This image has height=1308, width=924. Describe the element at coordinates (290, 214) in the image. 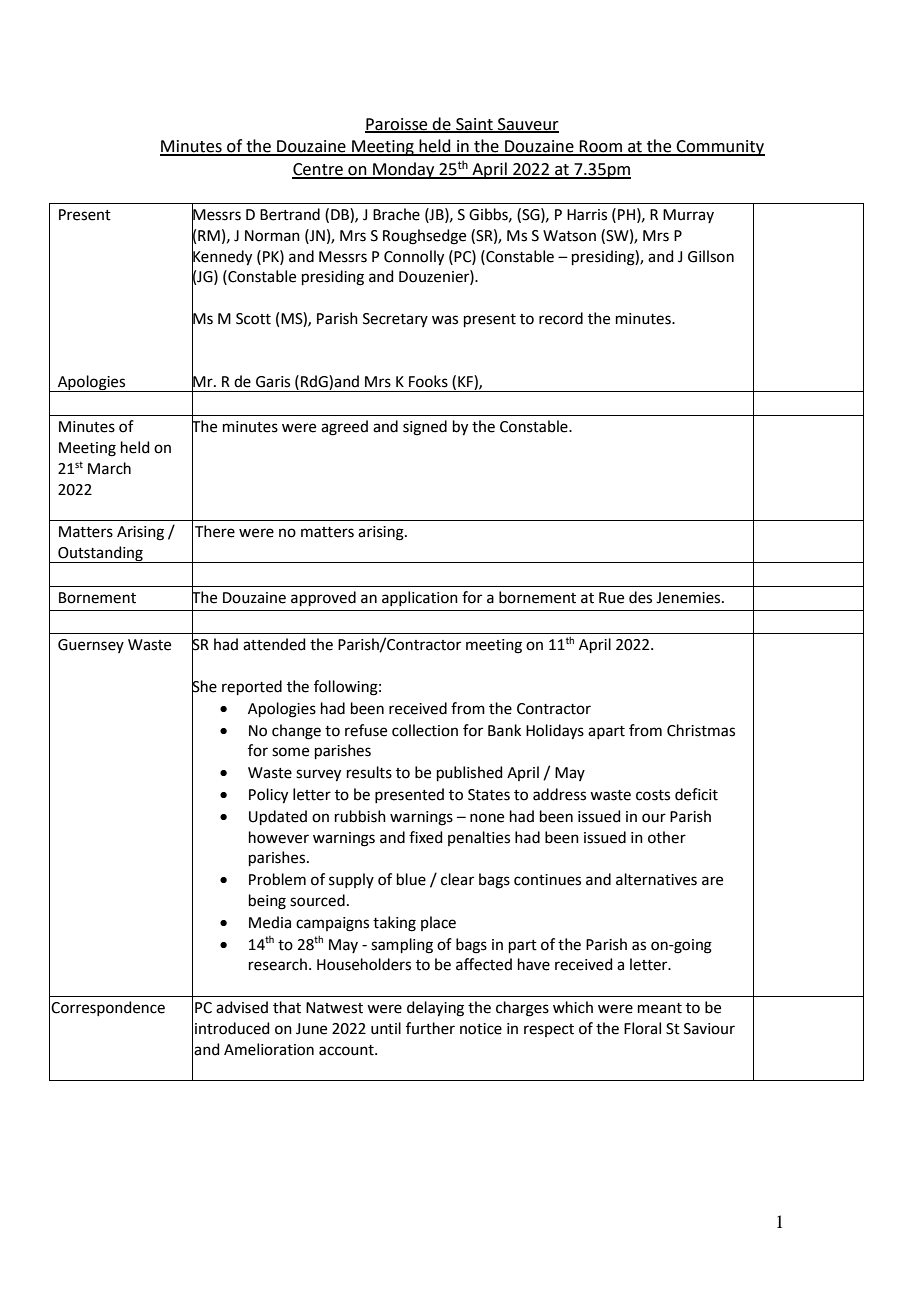

I see `Bertrand` at that location.
